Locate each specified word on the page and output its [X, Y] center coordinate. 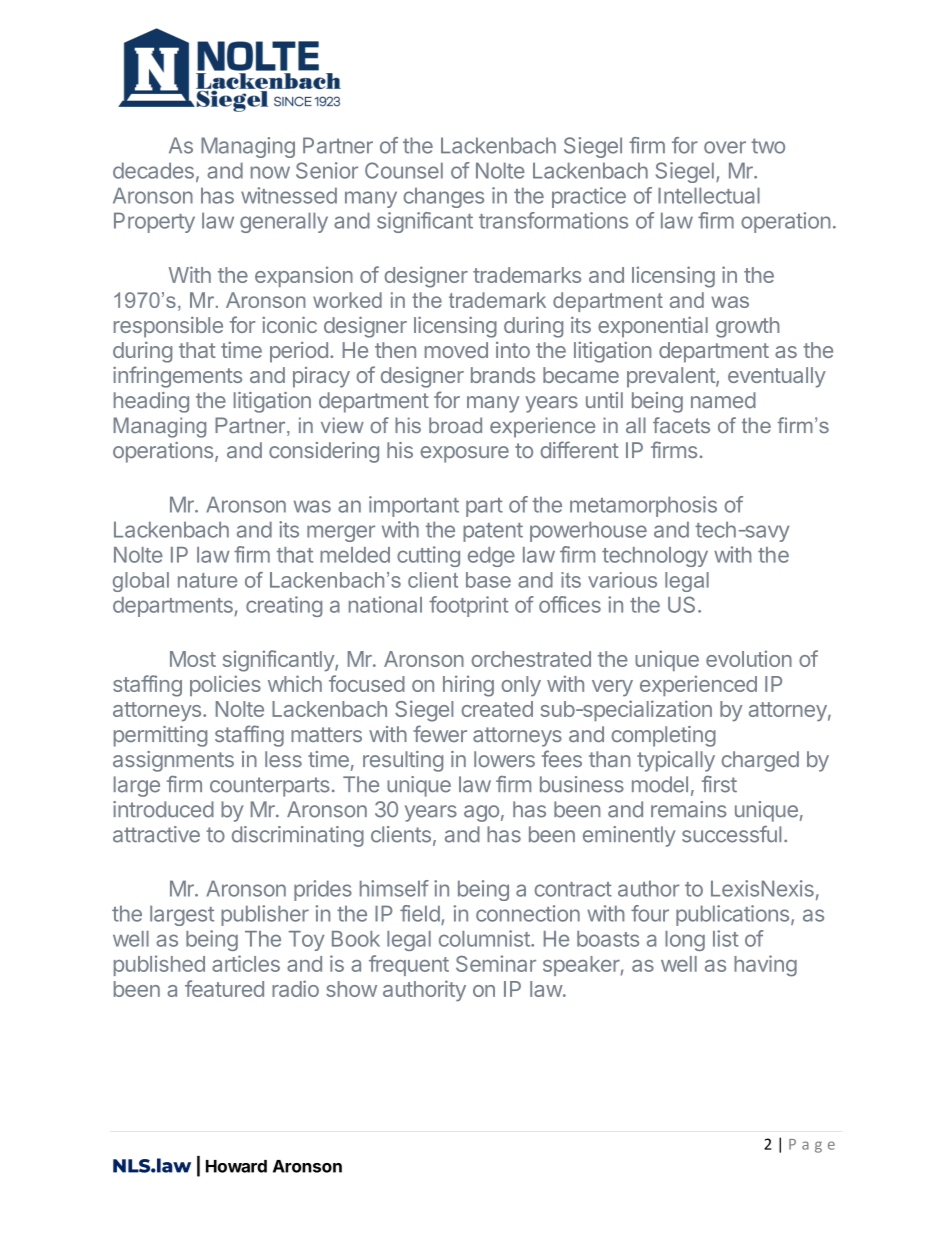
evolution [749, 658]
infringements [177, 377]
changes [444, 197]
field [420, 913]
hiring [468, 686]
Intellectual [709, 195]
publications [732, 915]
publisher [265, 915]
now [270, 172]
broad [455, 425]
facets [681, 425]
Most [193, 659]
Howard [236, 1166]
